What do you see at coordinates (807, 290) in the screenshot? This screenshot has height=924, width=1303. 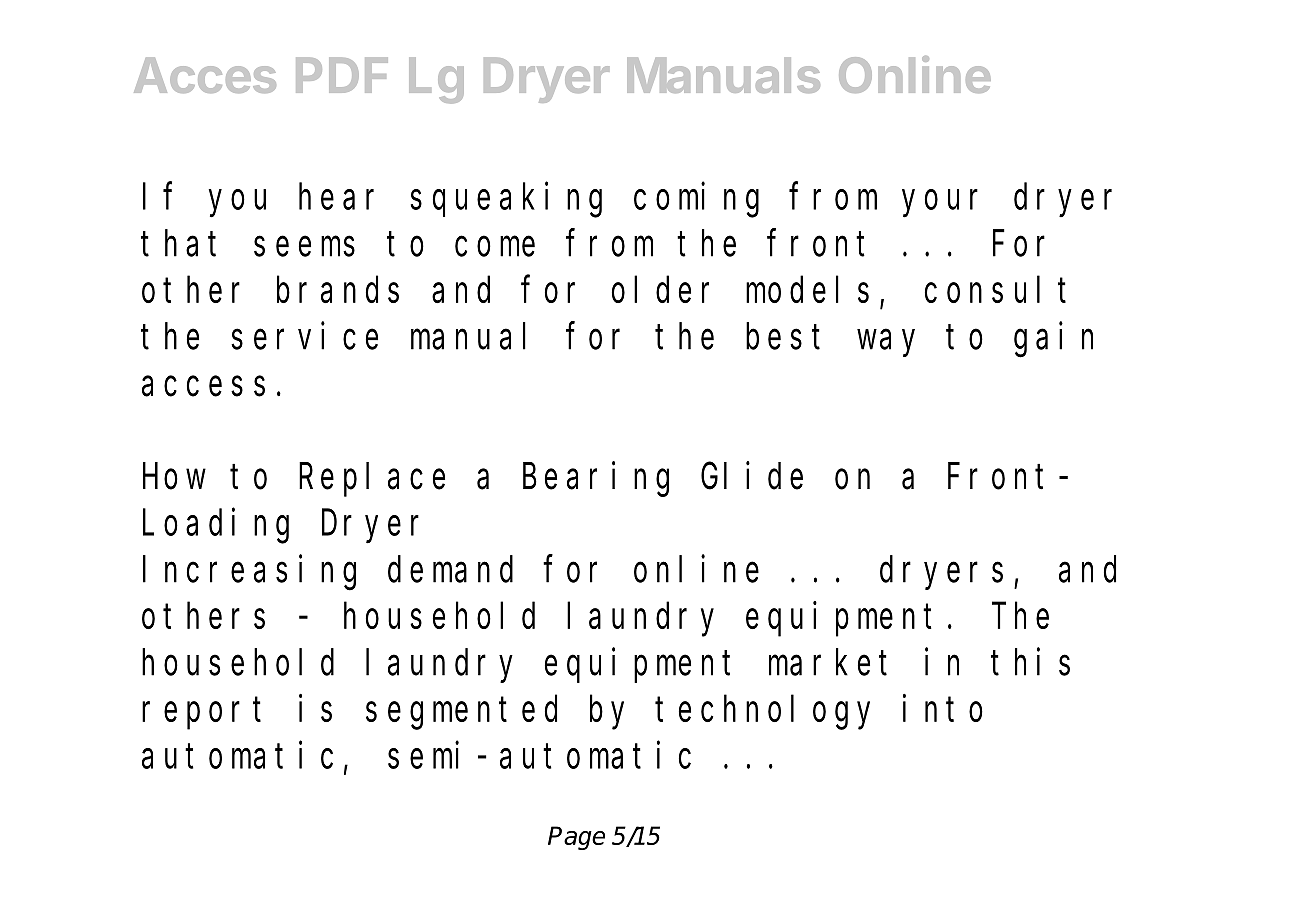 I see `models` at bounding box center [807, 290].
